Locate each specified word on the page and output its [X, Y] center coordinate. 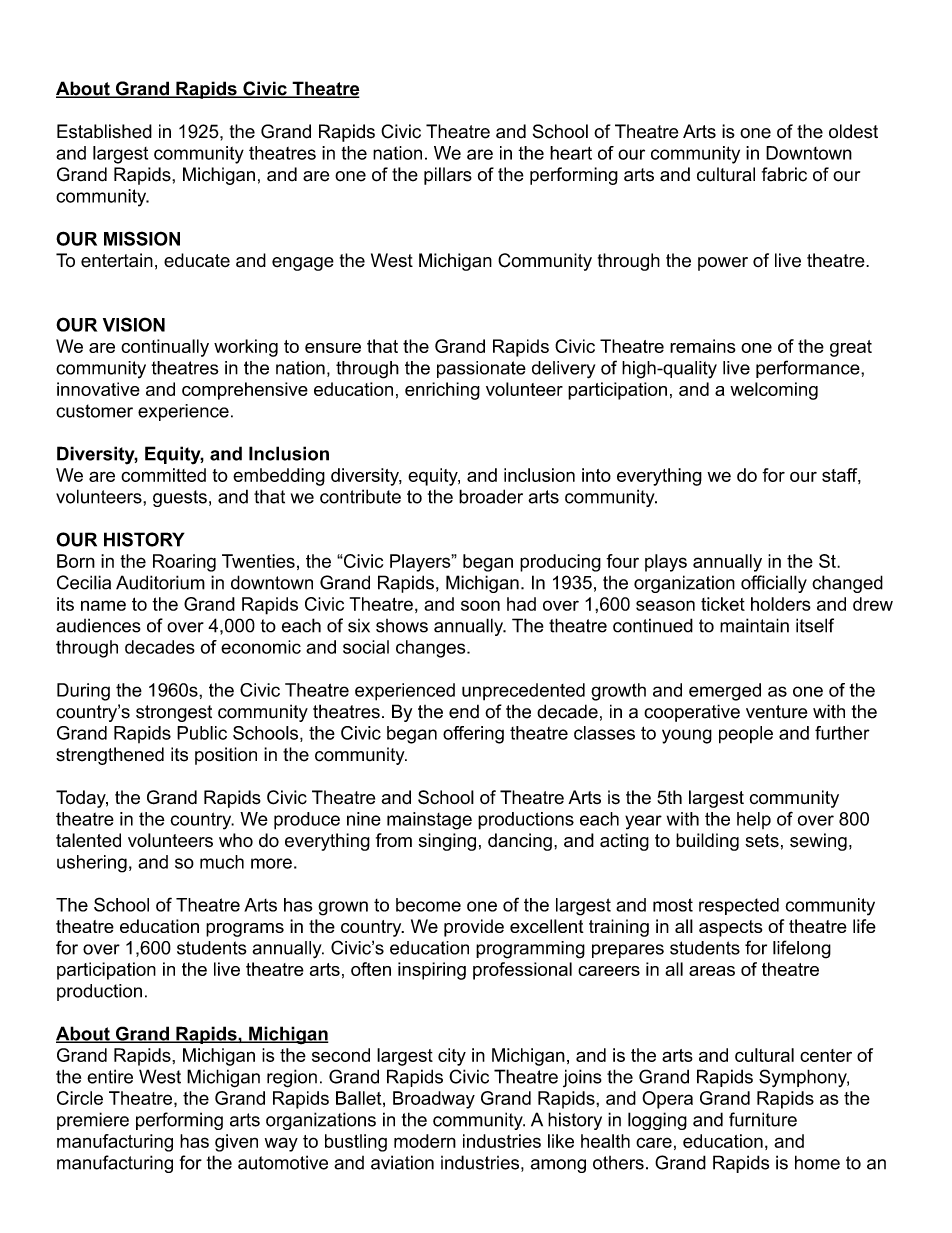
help [754, 820]
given [236, 1143]
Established [104, 131]
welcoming [774, 391]
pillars [448, 176]
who [236, 840]
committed [163, 475]
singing [447, 842]
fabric [784, 174]
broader [491, 496]
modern [425, 1141]
